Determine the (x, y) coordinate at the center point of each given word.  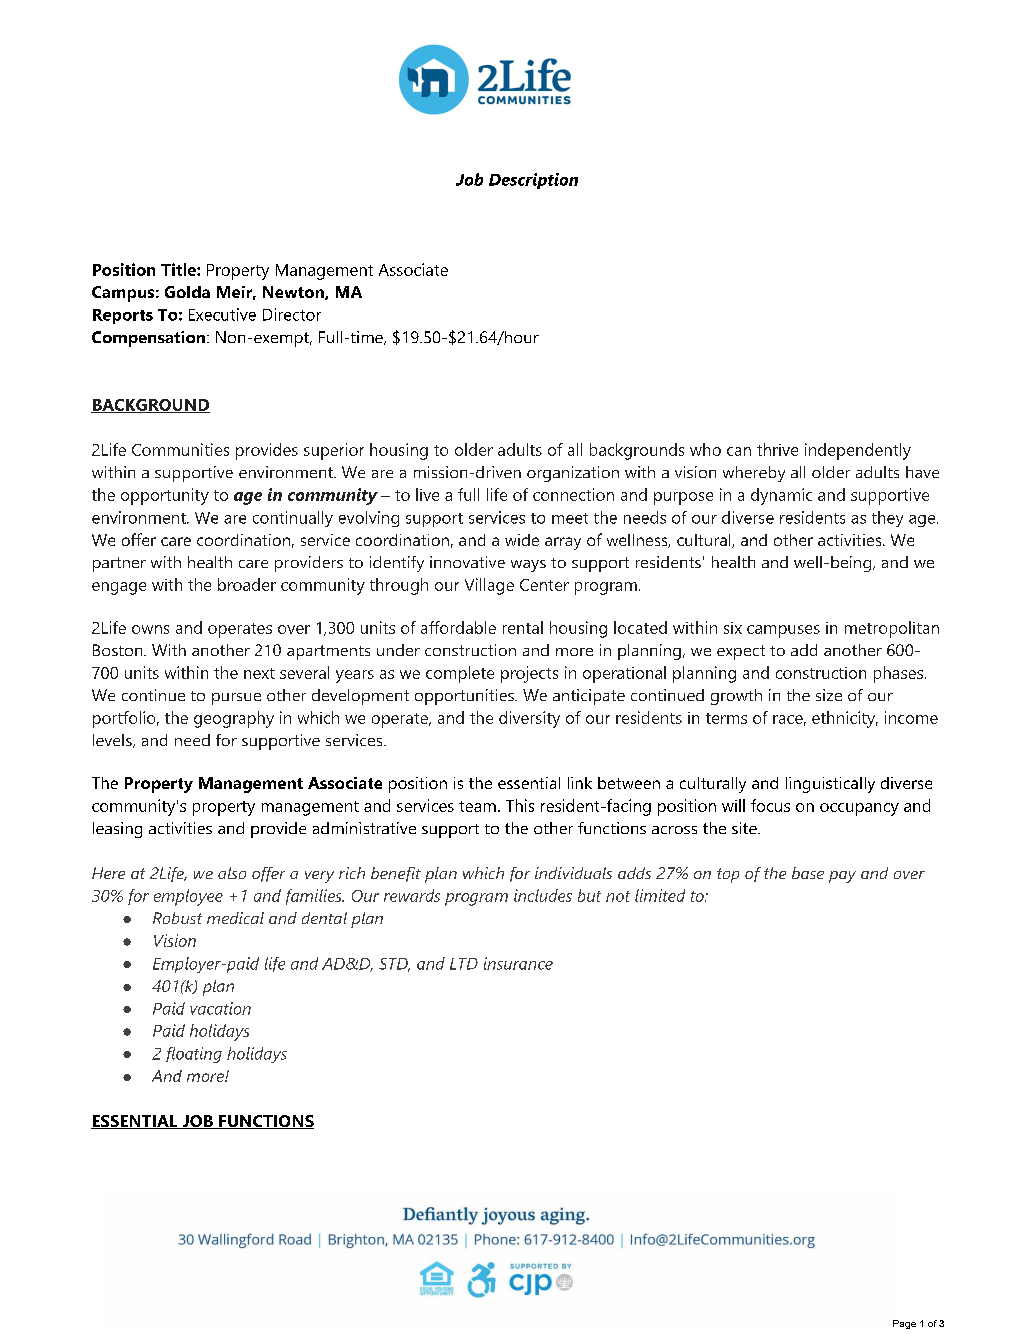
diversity (529, 719)
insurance (518, 963)
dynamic (781, 496)
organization (573, 474)
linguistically (830, 785)
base (808, 873)
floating (194, 1055)
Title (179, 269)
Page (904, 1324)
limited (660, 895)
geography (234, 719)
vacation (220, 1008)
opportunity (165, 496)
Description (533, 181)
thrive (777, 449)
